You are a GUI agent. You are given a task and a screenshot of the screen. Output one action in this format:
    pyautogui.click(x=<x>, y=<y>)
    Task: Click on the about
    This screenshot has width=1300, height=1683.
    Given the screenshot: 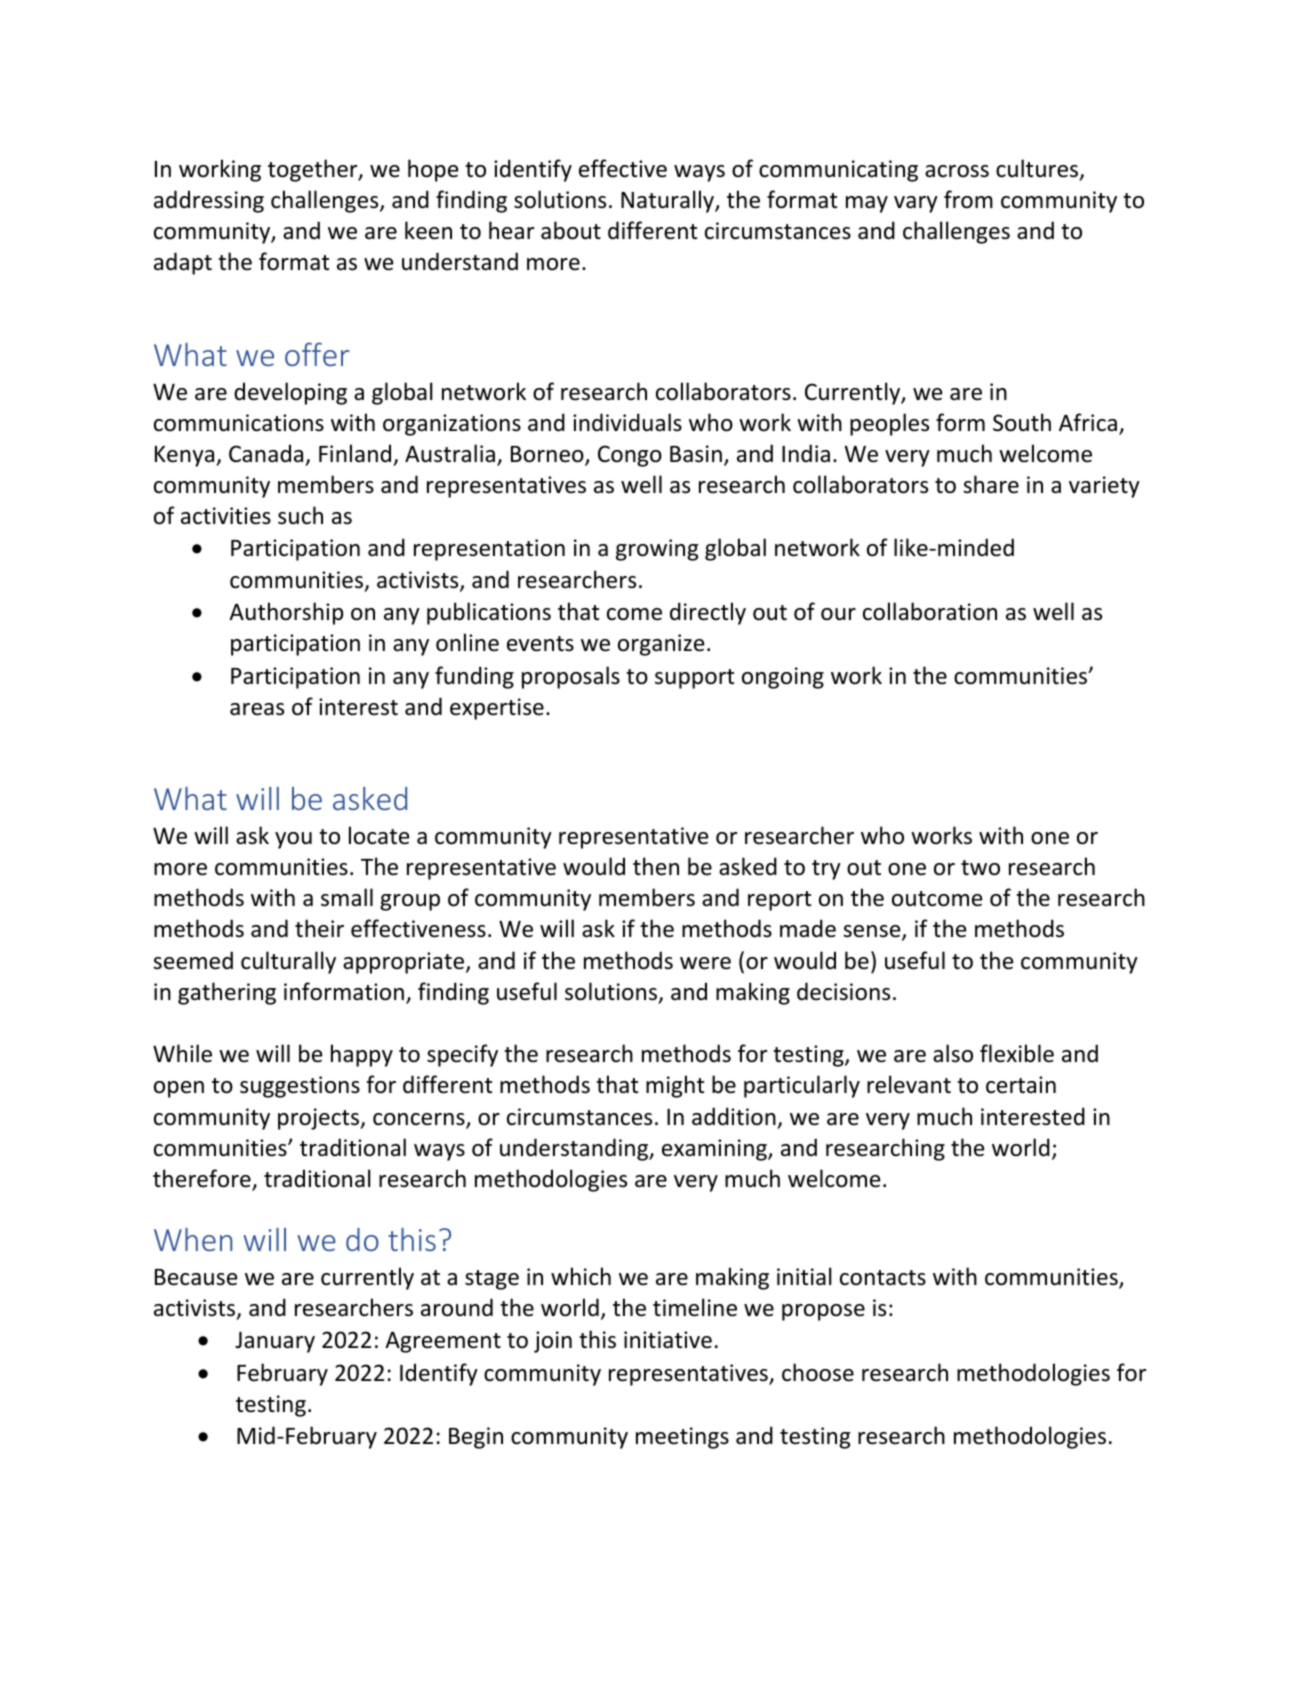 What is the action you would take?
    pyautogui.click(x=571, y=230)
